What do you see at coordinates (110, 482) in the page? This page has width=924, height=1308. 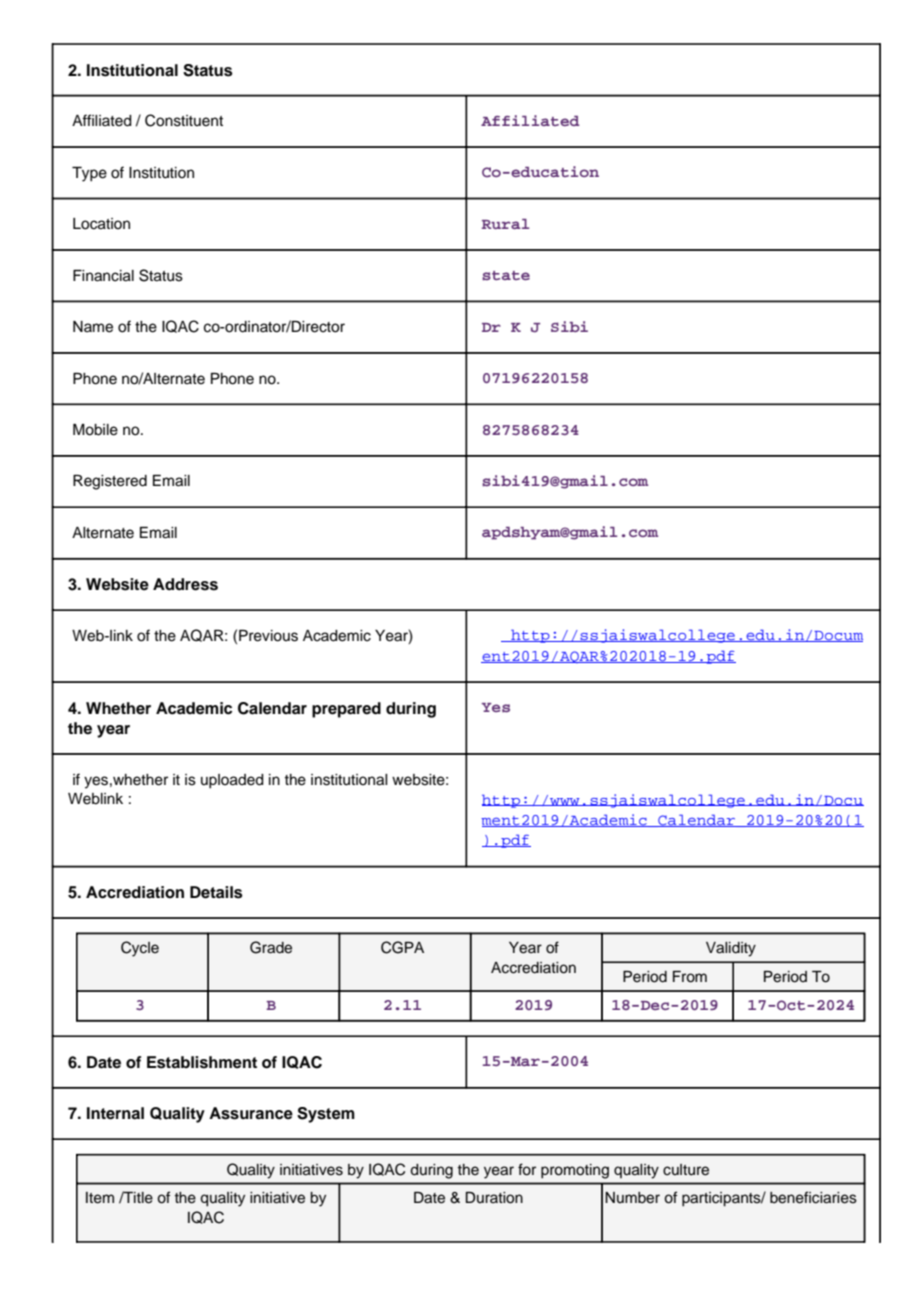 I see `Registered` at bounding box center [110, 482].
